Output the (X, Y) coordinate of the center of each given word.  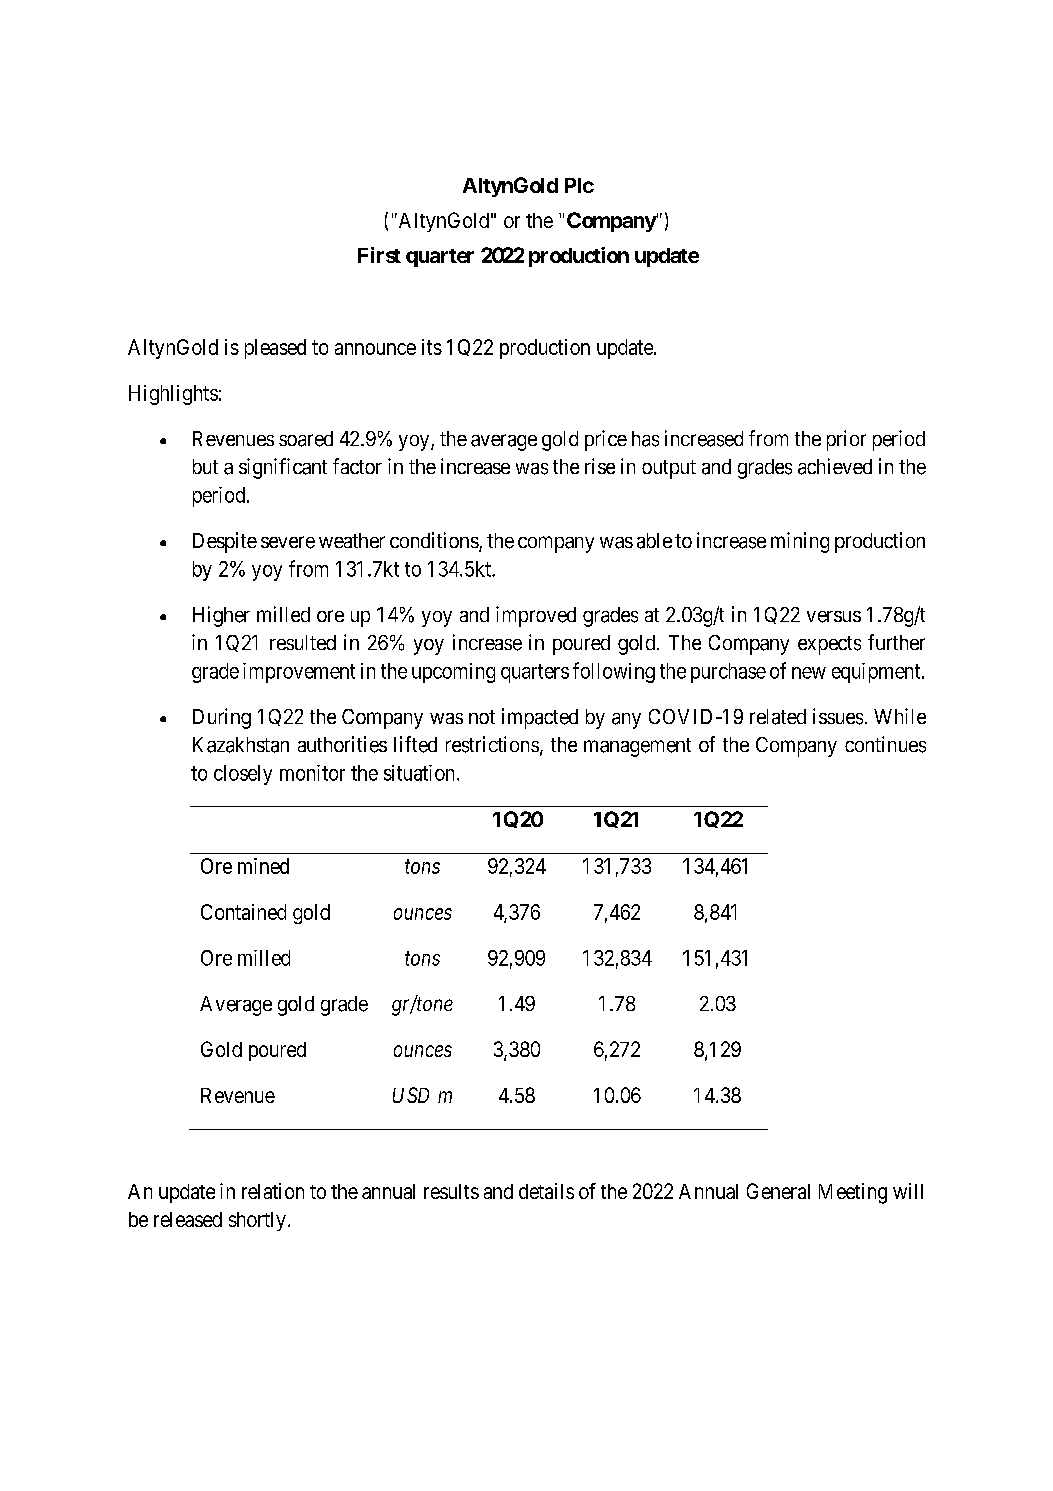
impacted (540, 718)
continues (885, 744)
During (222, 718)
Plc (579, 185)
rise (600, 466)
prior (846, 440)
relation (273, 1191)
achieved (835, 466)
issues (838, 716)
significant (283, 468)
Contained (243, 912)
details (546, 1191)
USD (411, 1095)
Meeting (853, 1193)
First (379, 255)
